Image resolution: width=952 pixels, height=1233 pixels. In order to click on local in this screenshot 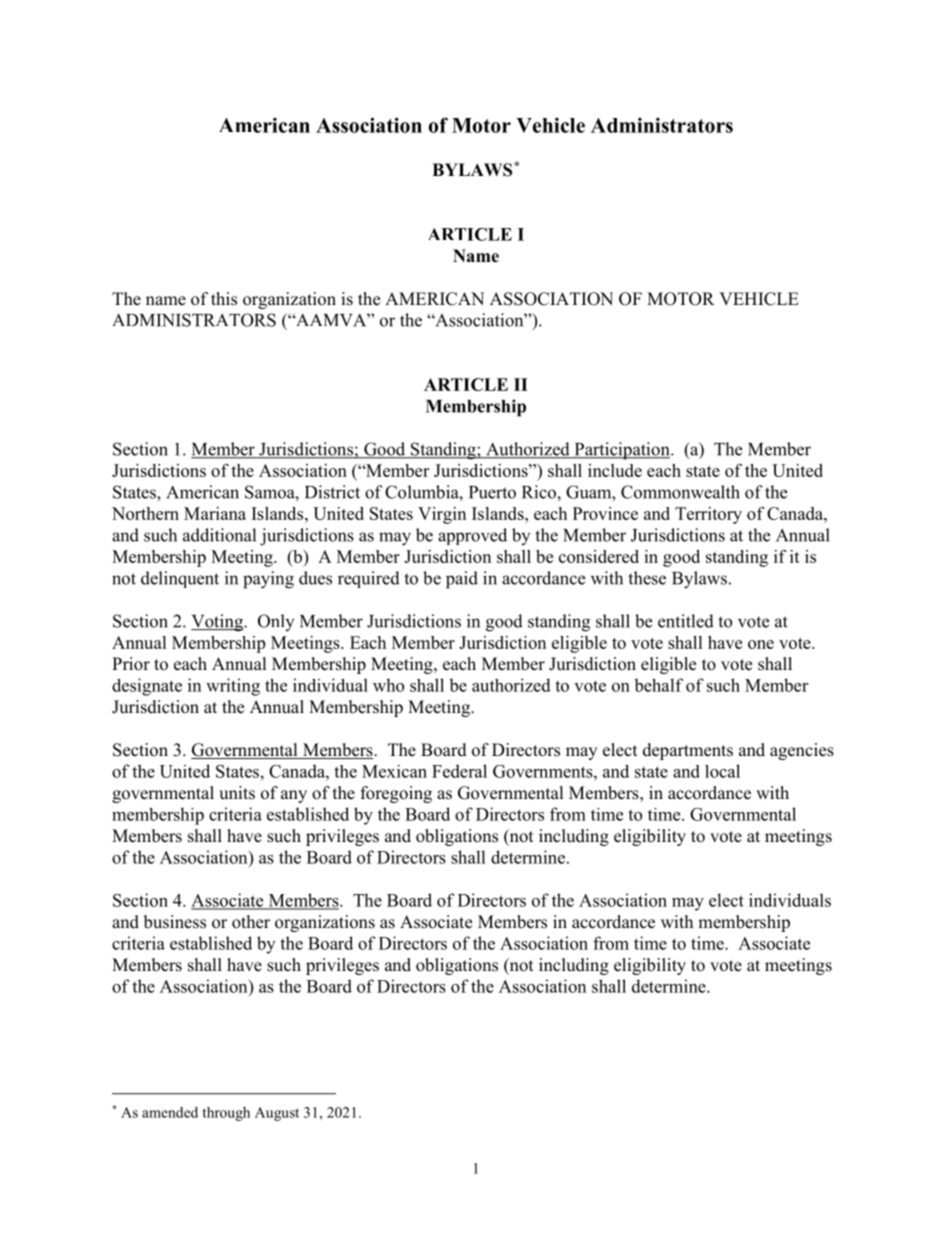, I will do `click(722, 771)`.
